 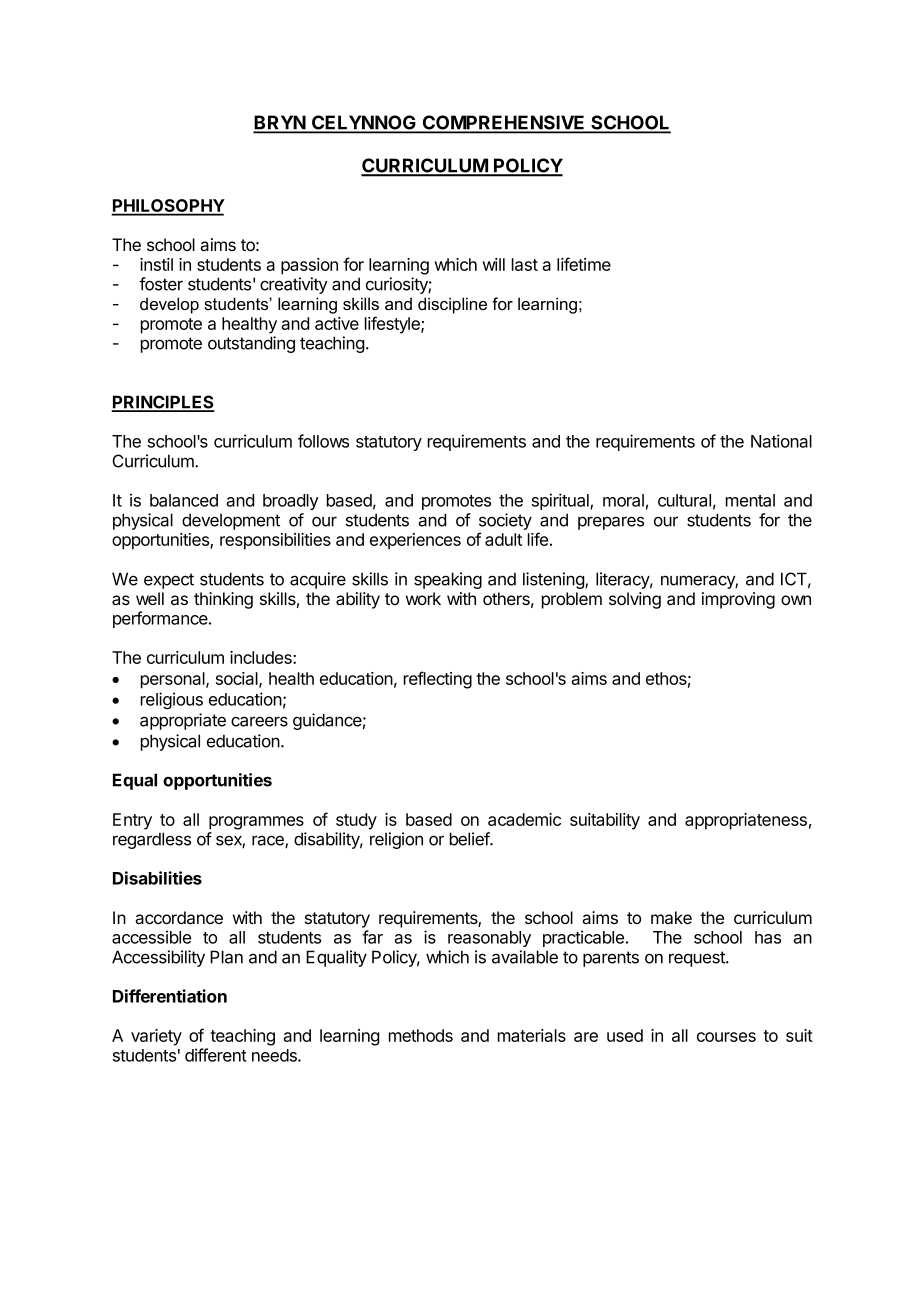 I want to click on methods, so click(x=421, y=1035).
